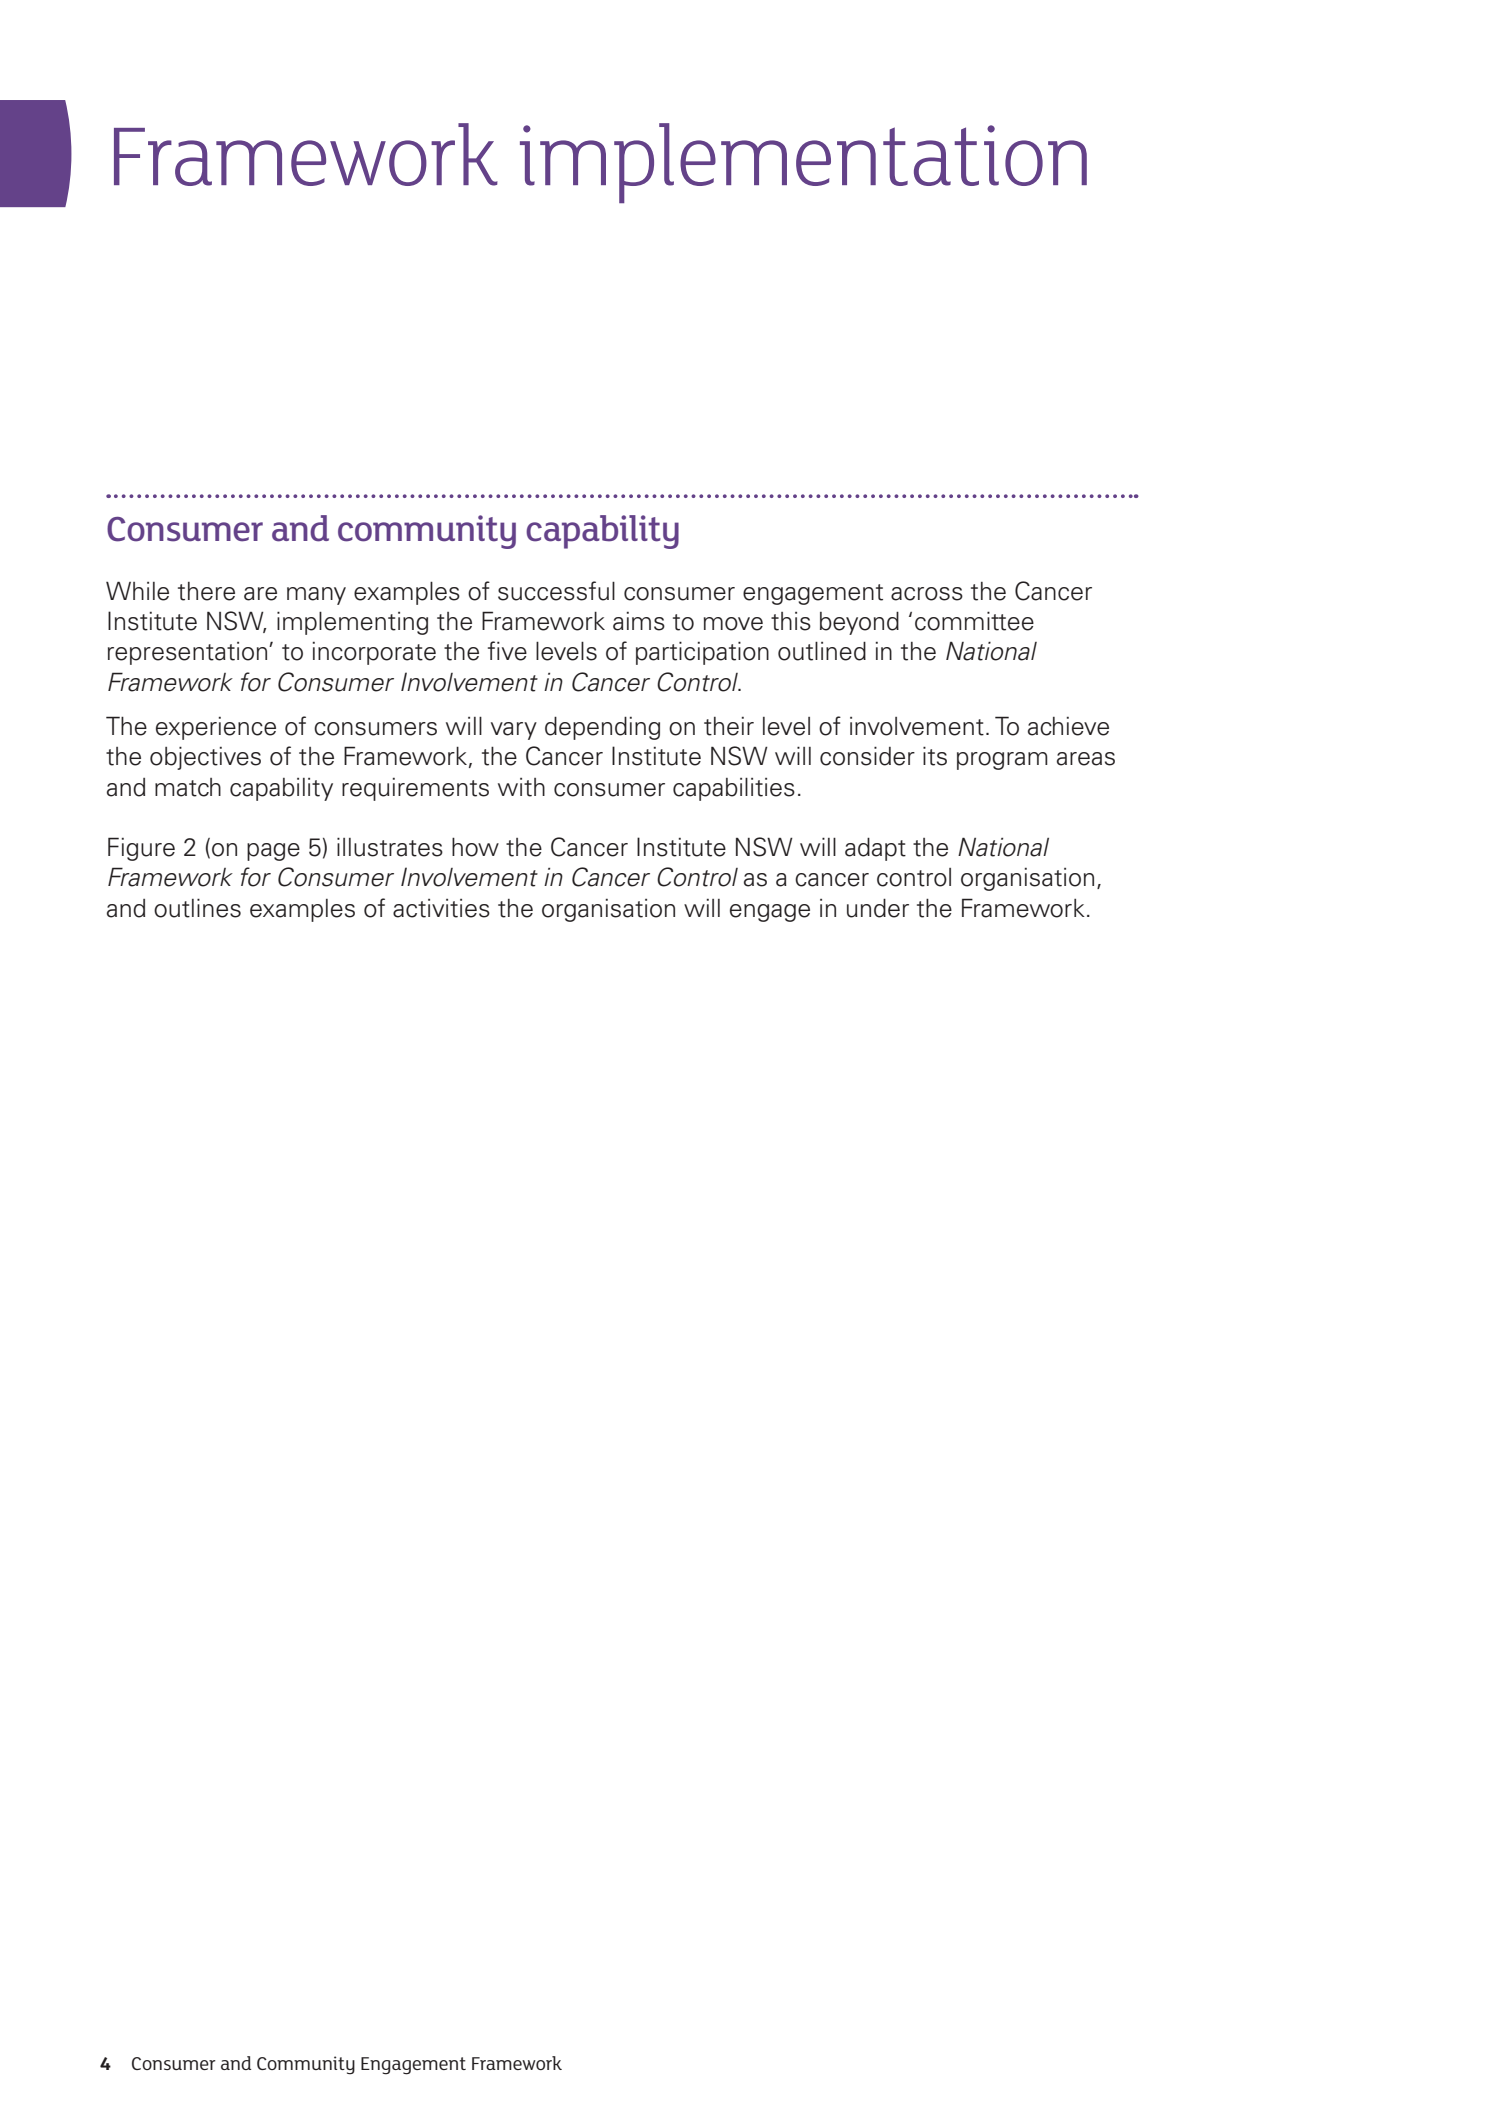  What do you see at coordinates (475, 847) in the screenshot?
I see `how` at bounding box center [475, 847].
